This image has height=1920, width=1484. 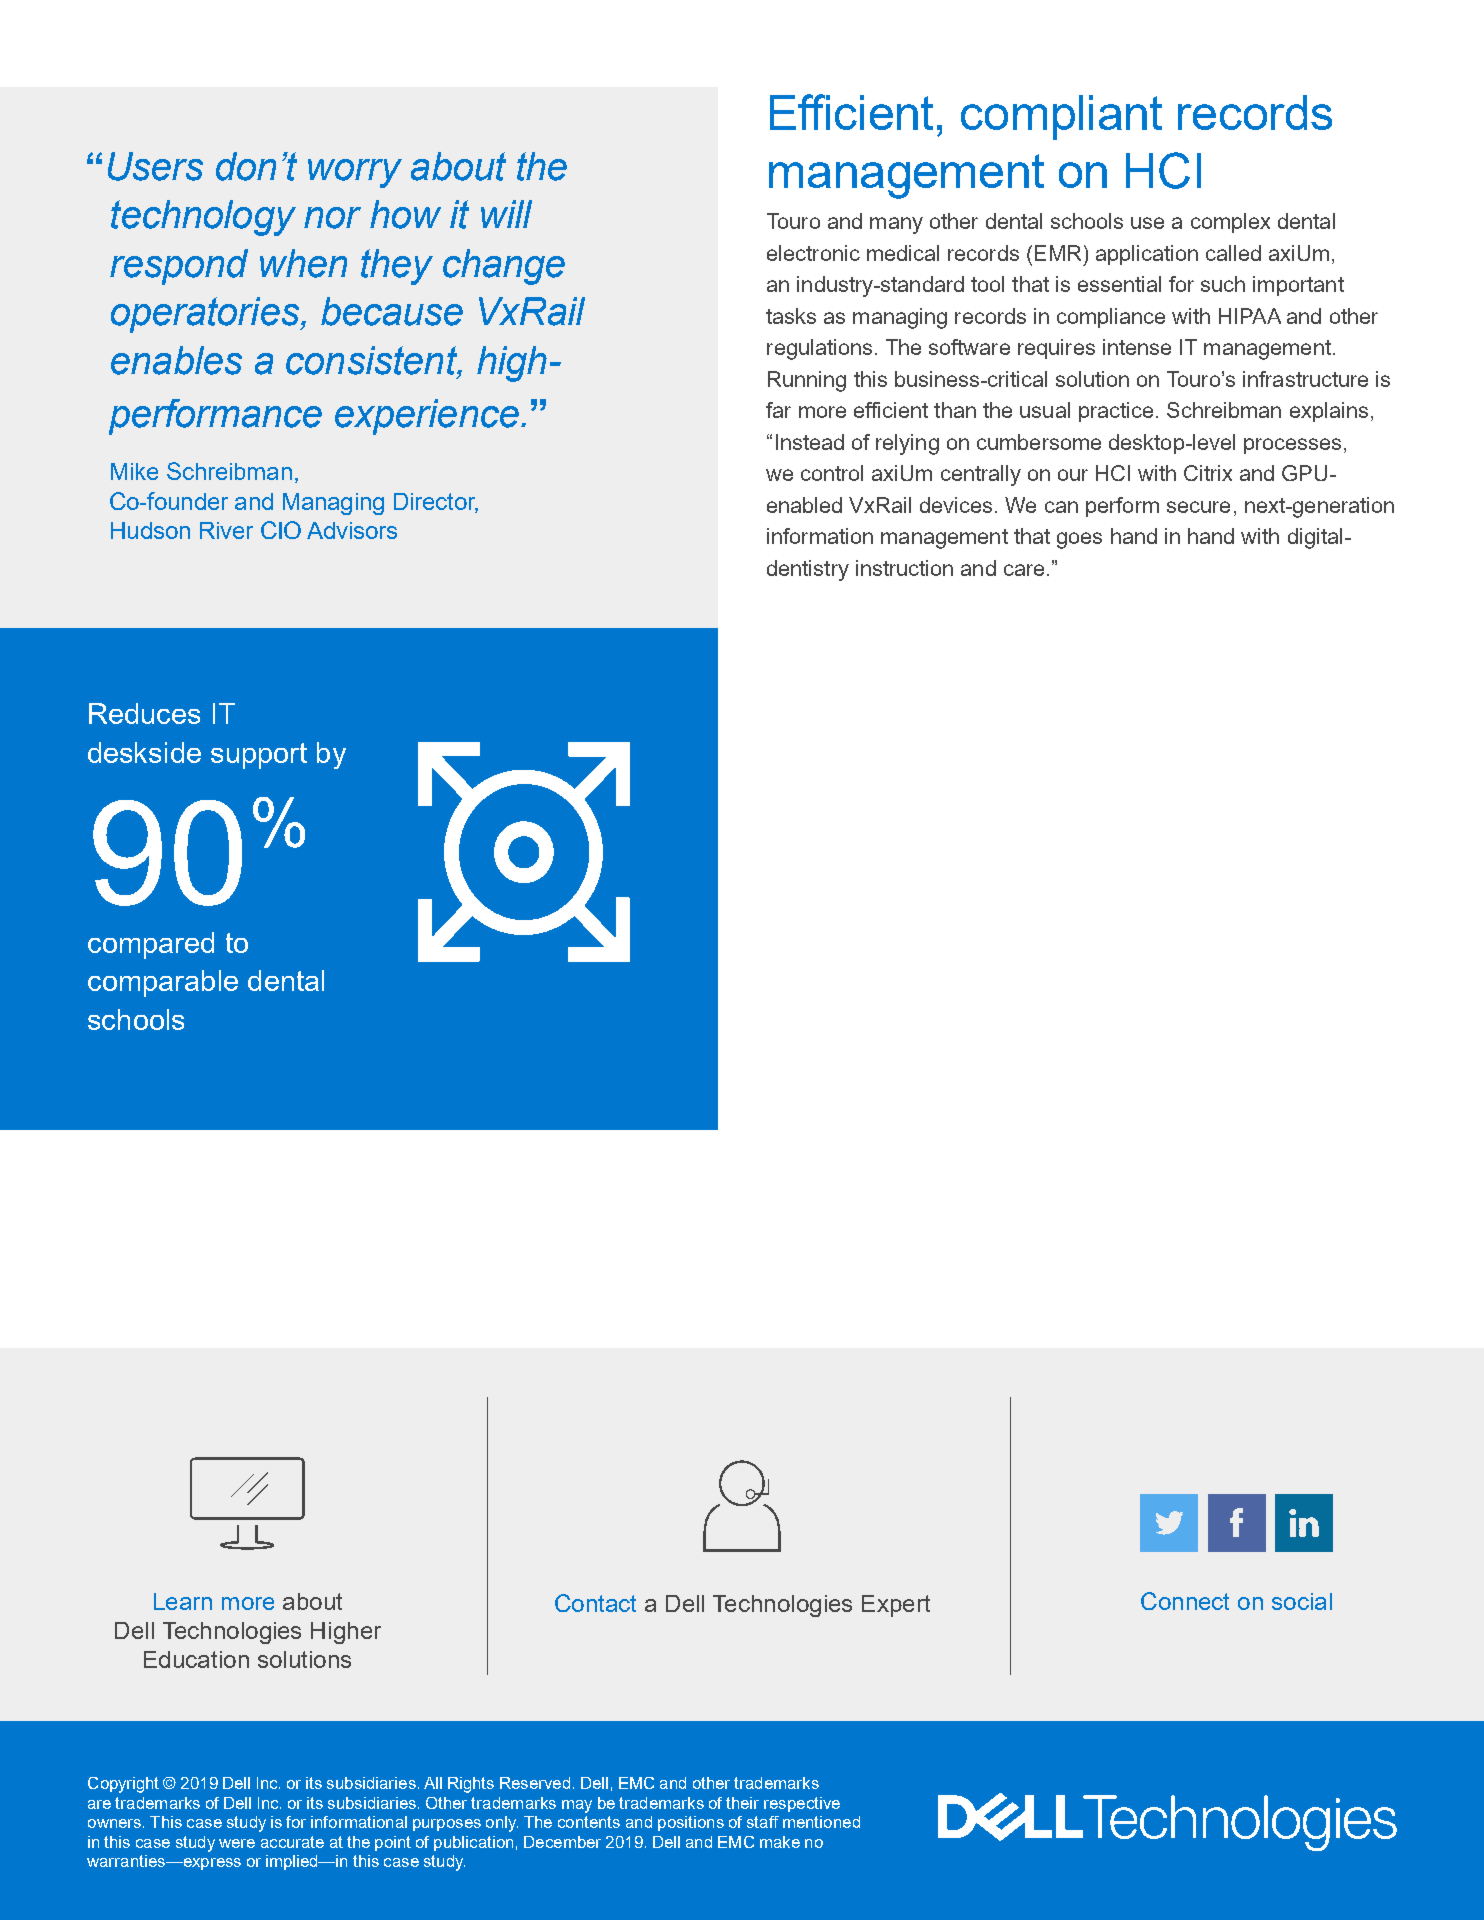 I want to click on were, so click(x=237, y=1843).
